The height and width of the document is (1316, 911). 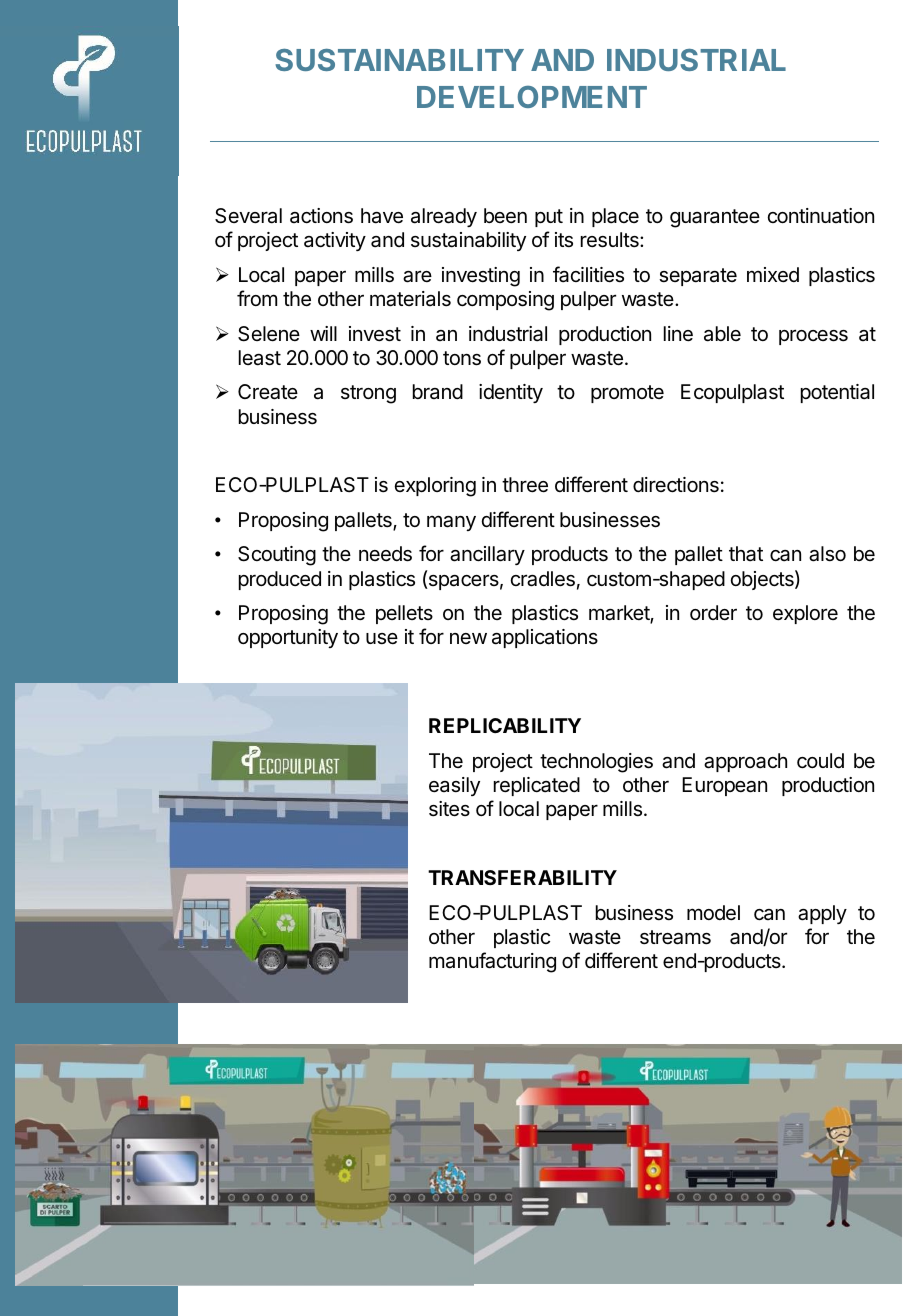 What do you see at coordinates (321, 216) in the document?
I see `actions` at bounding box center [321, 216].
